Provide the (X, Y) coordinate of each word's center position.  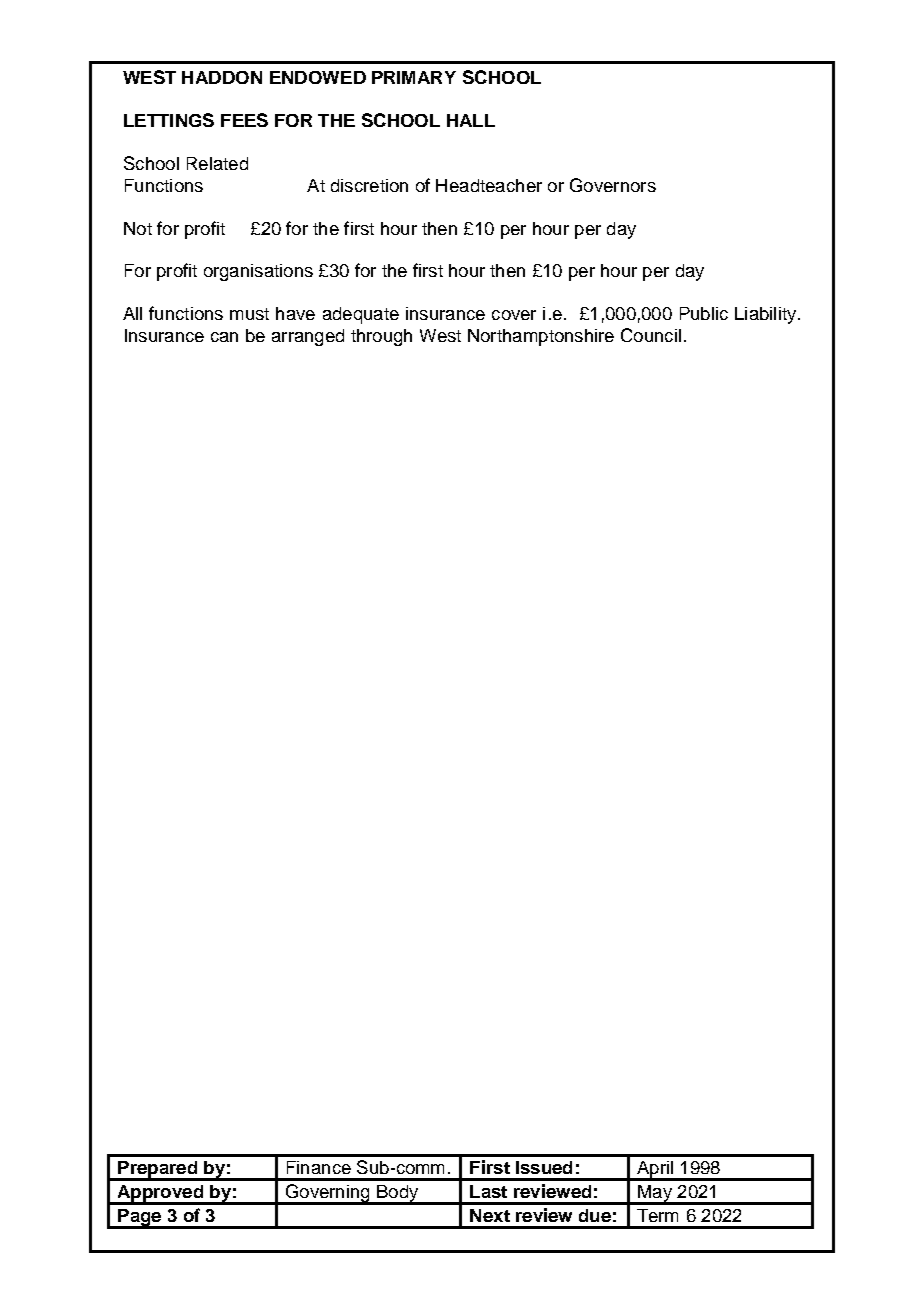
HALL (471, 120)
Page (140, 1219)
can (224, 337)
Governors (613, 185)
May (655, 1195)
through (381, 337)
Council (651, 335)
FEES (244, 120)
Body (398, 1195)
